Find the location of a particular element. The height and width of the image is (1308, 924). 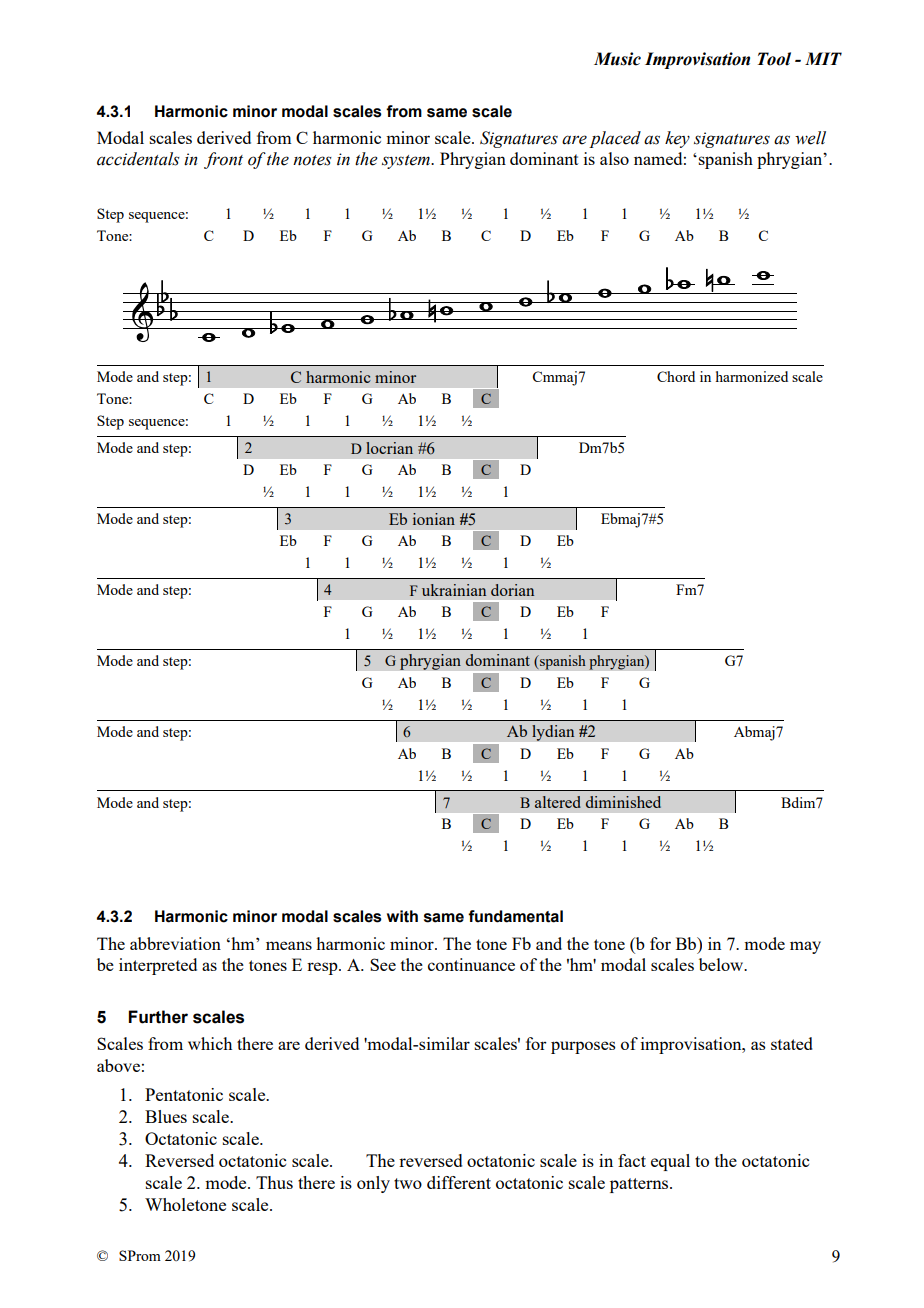

front is located at coordinates (223, 160).
